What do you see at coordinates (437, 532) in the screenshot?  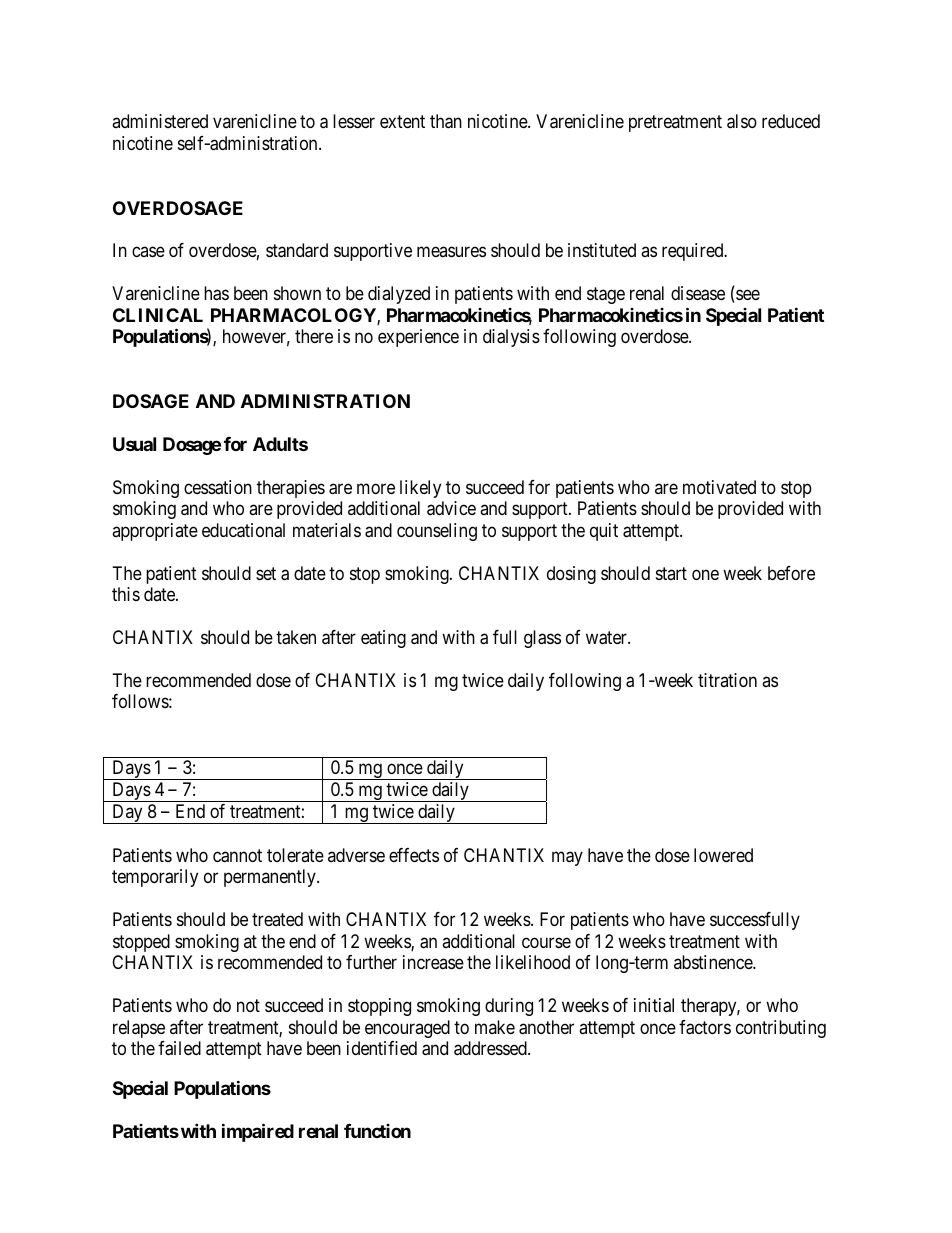 I see `counseling` at bounding box center [437, 532].
